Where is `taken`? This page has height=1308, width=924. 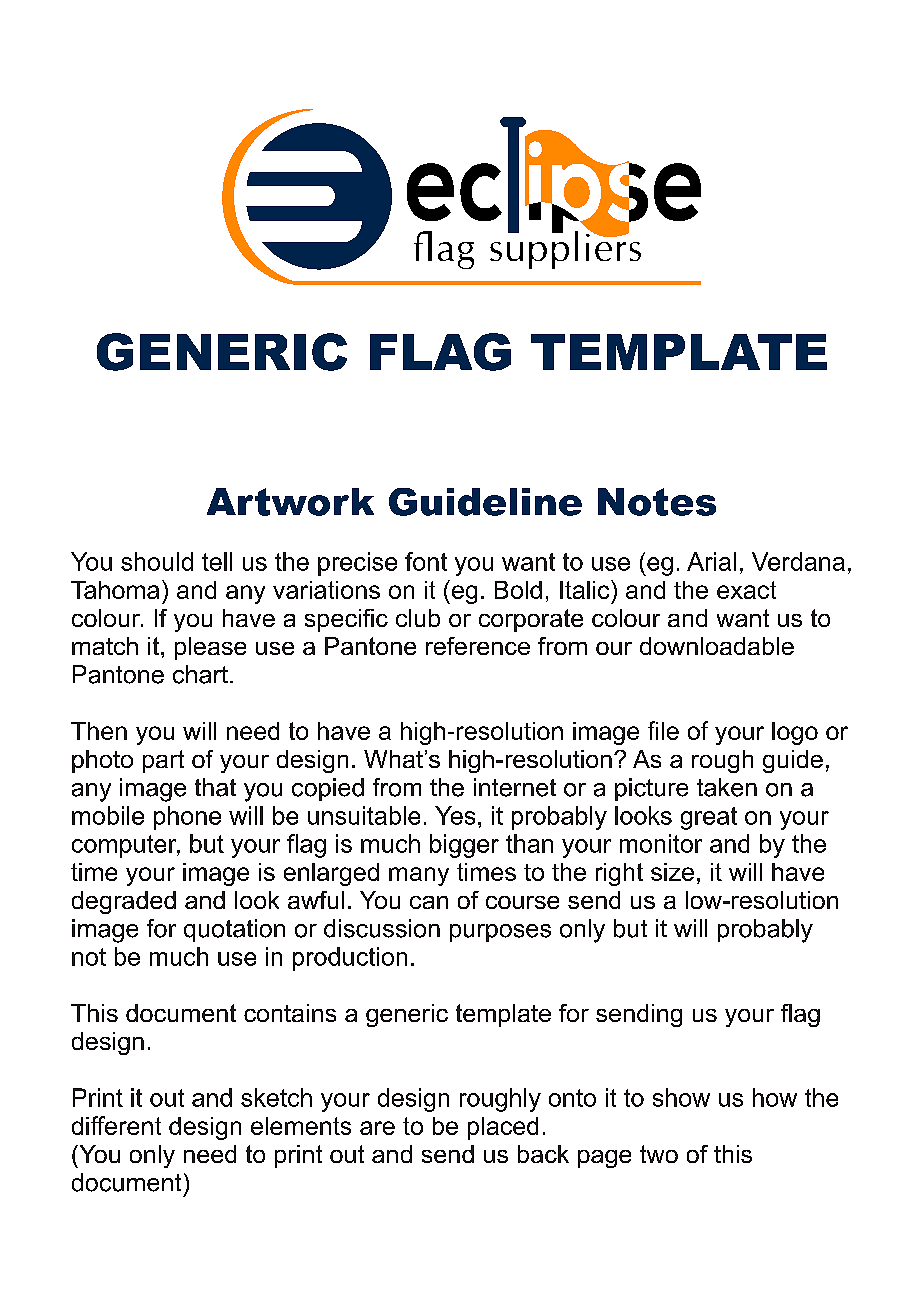
taken is located at coordinates (727, 787).
